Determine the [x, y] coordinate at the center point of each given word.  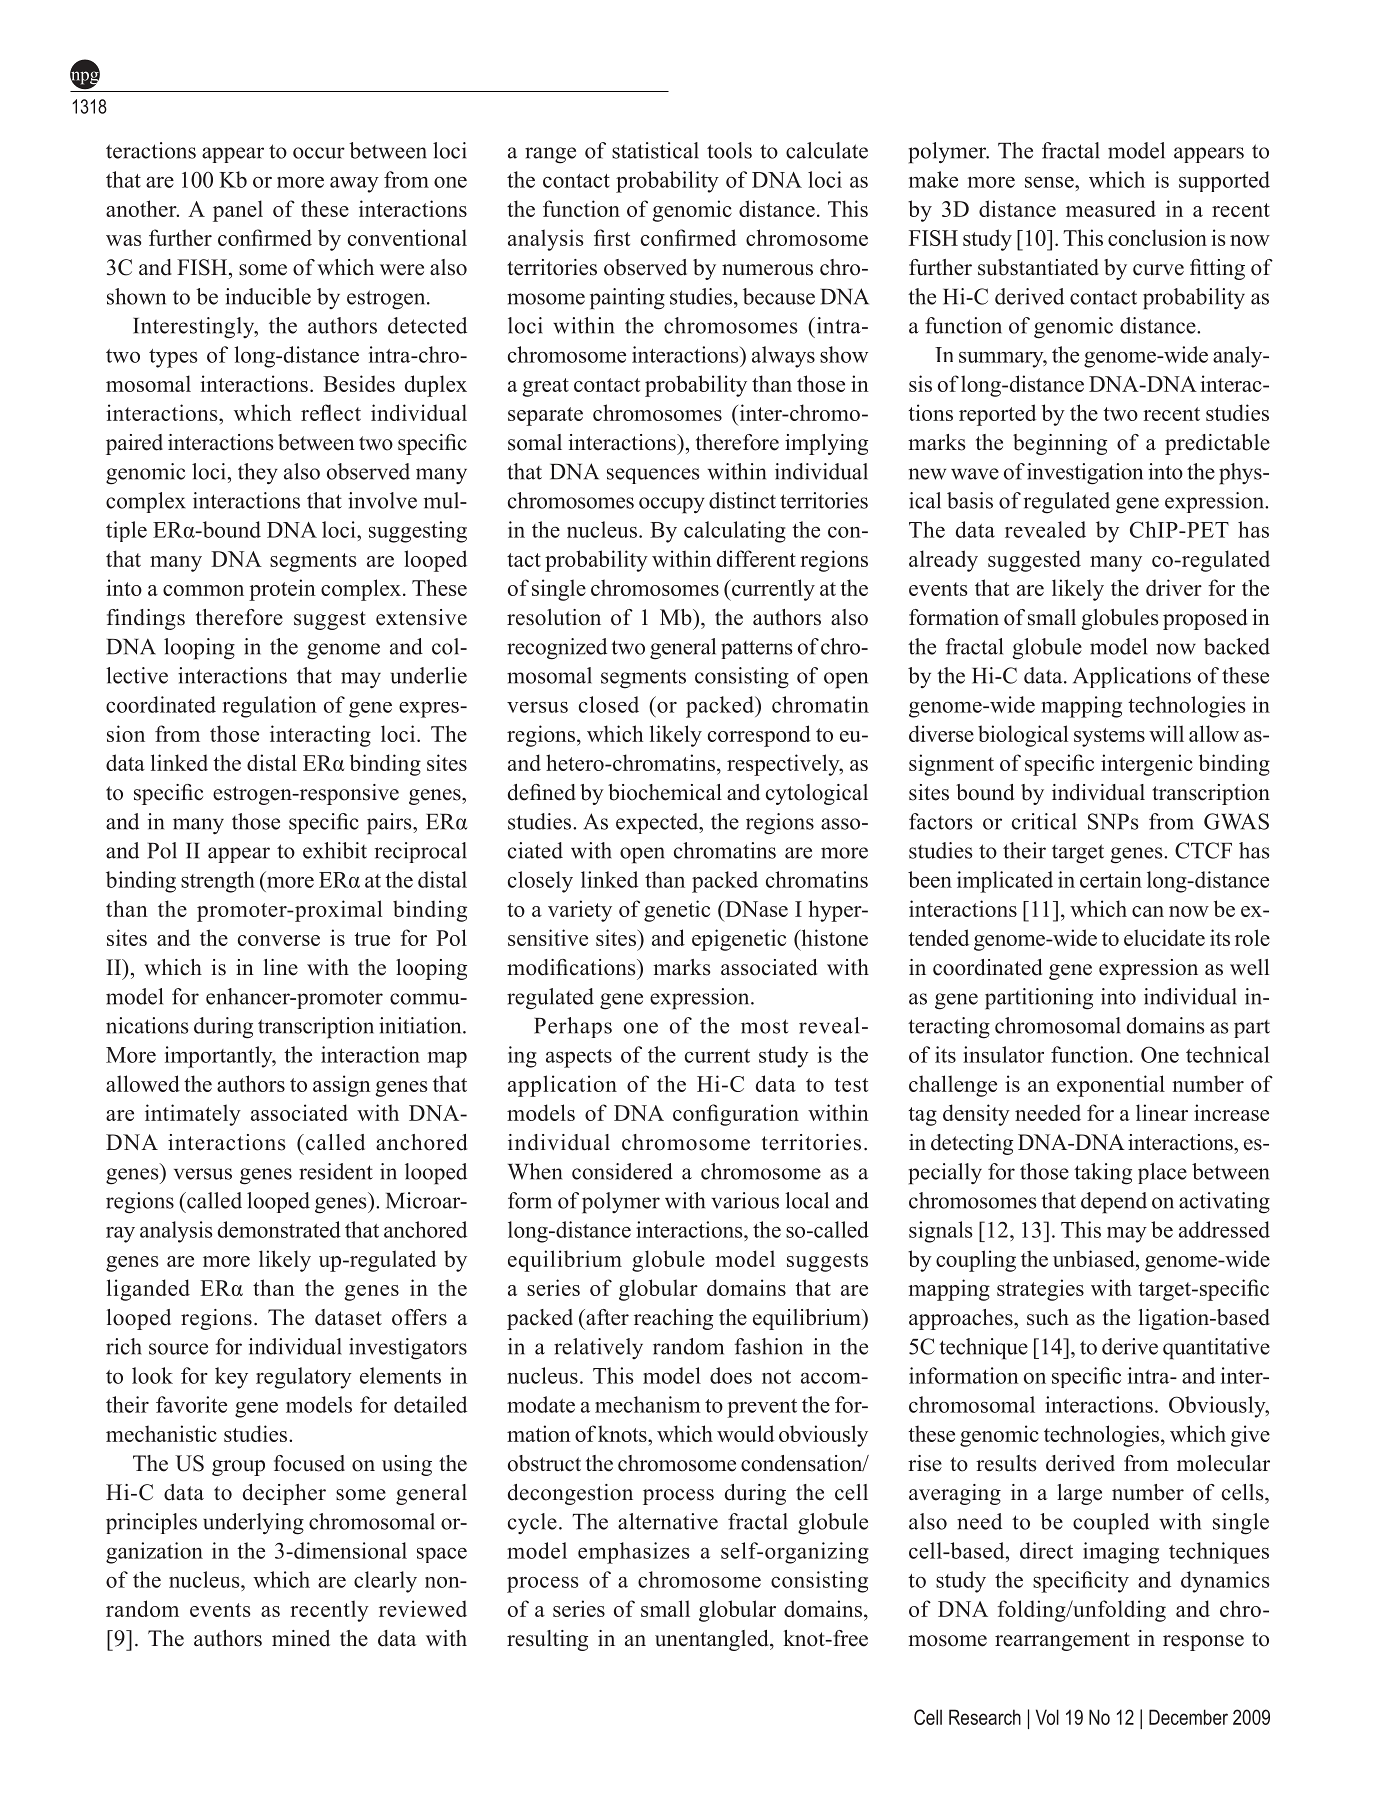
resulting [547, 1640]
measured [1111, 208]
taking [1103, 1174]
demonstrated [279, 1229]
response [1203, 1643]
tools [729, 150]
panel [238, 211]
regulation [270, 707]
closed [609, 704]
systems [1109, 737]
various [745, 1200]
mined [301, 1638]
